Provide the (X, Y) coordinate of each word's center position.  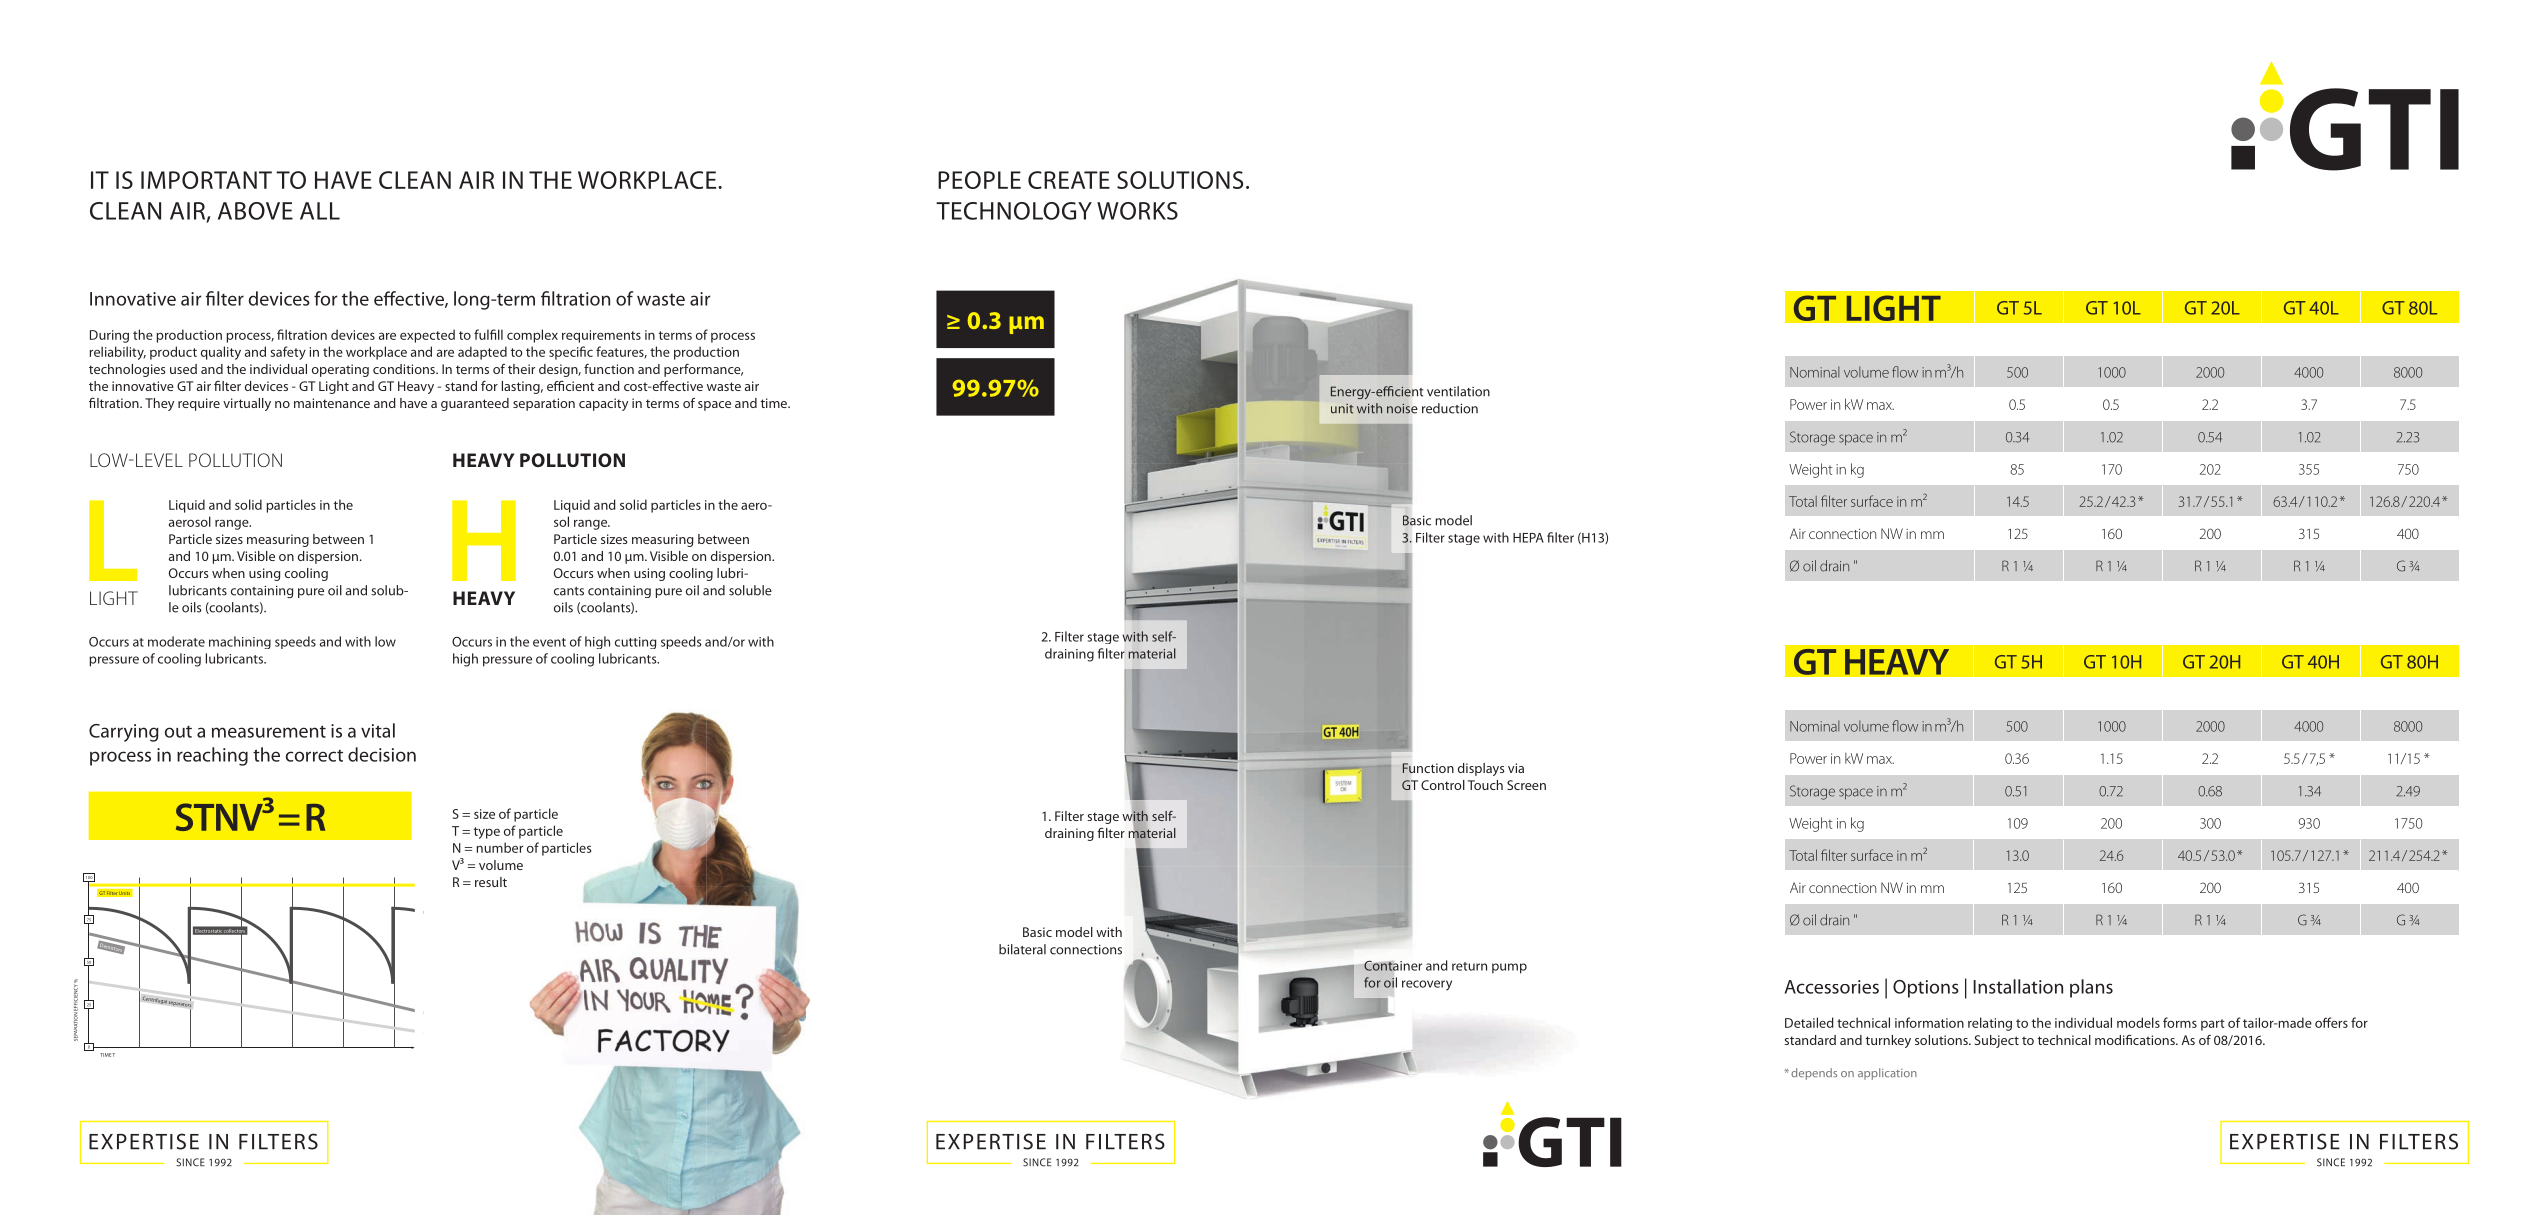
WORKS (1137, 211)
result (491, 882)
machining (240, 642)
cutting (635, 643)
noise (1402, 409)
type (487, 833)
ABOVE (255, 211)
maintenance (332, 403)
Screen (1526, 785)
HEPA (1528, 538)
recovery (1427, 985)
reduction (1450, 408)
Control (1443, 785)
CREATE (1069, 180)
